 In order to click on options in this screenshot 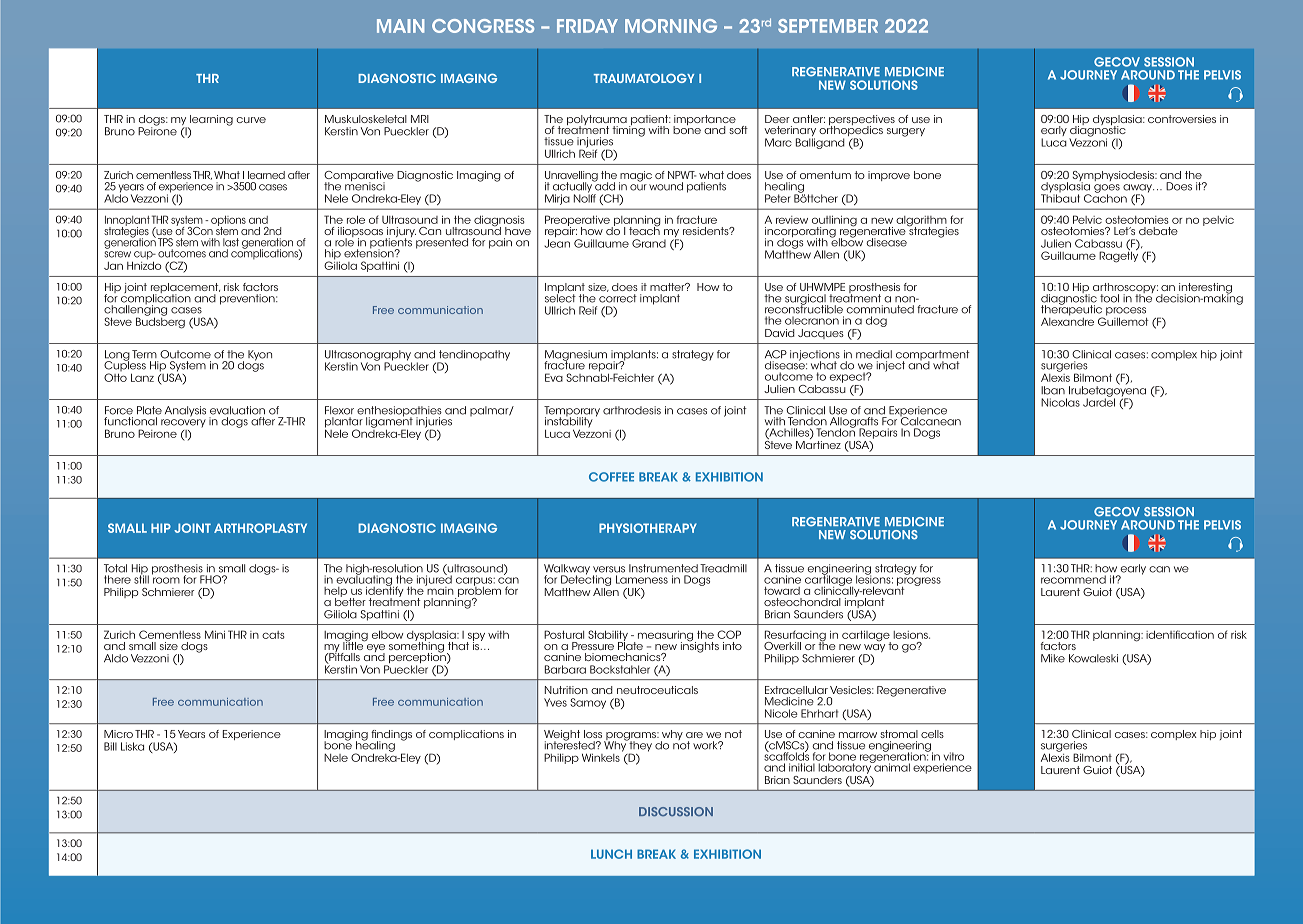, I will do `click(228, 222)`.
